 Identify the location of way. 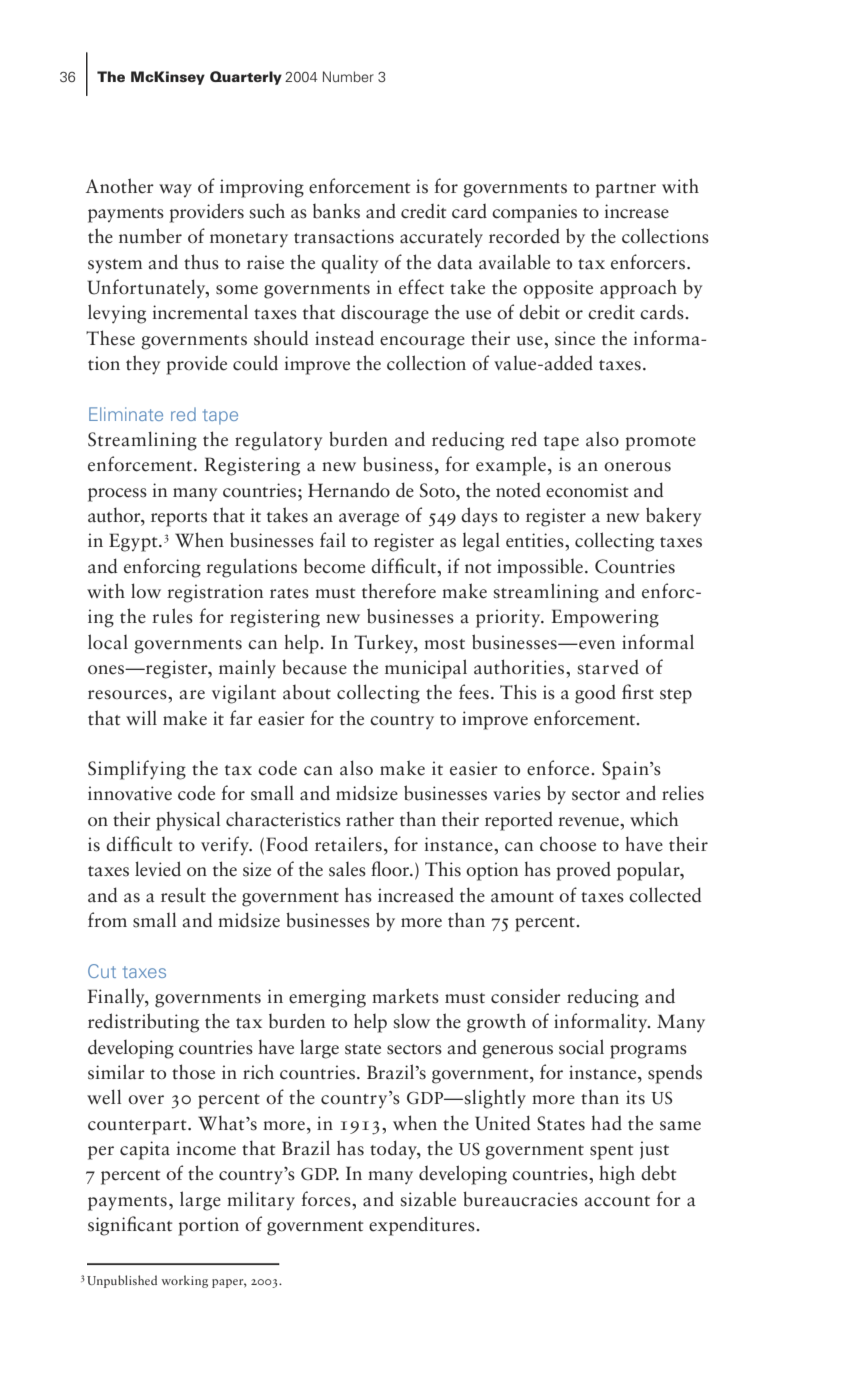
(175, 191).
